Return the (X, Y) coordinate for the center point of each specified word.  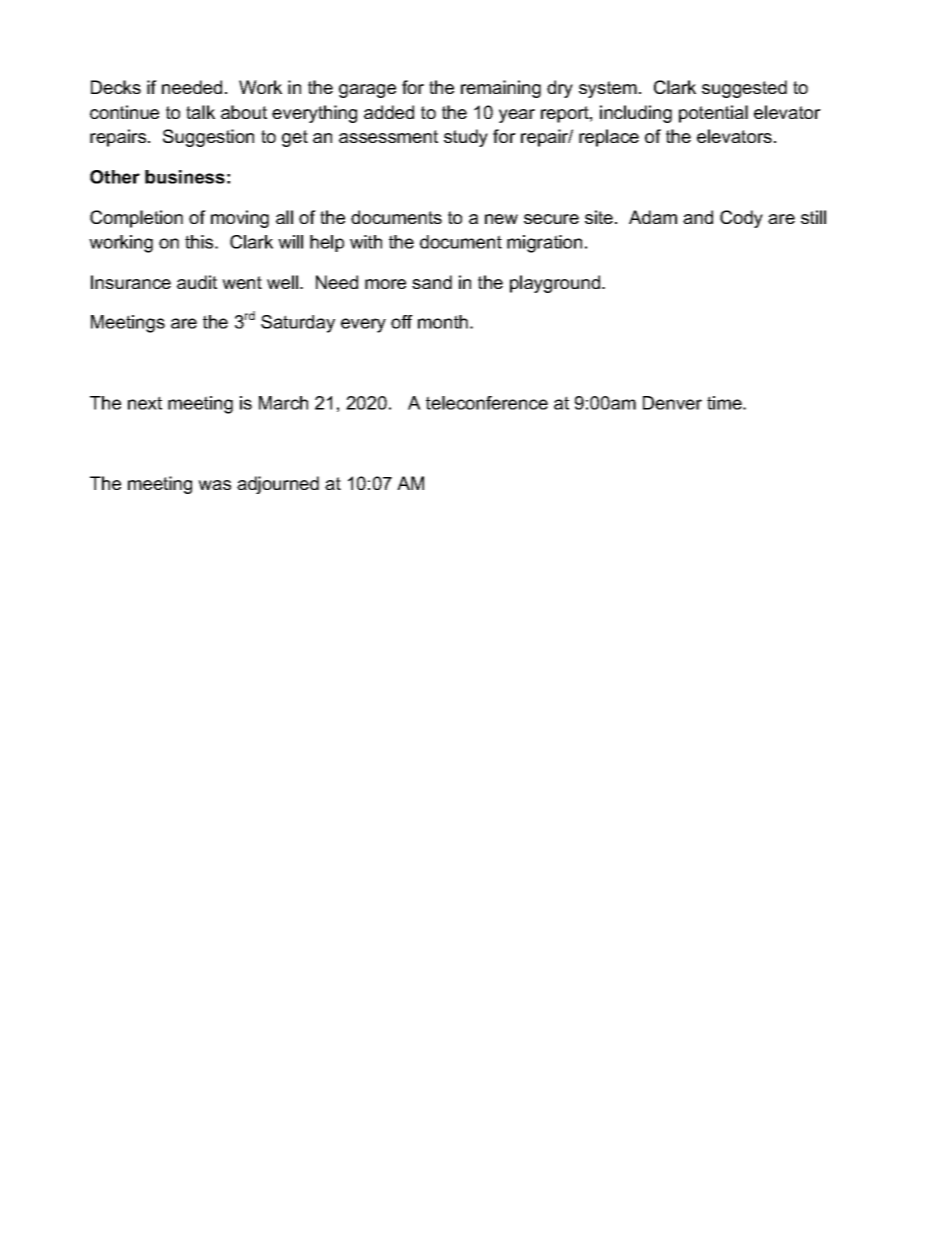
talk (200, 112)
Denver (672, 403)
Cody (741, 219)
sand (432, 282)
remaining (501, 89)
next (145, 403)
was (214, 485)
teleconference (487, 403)
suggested (744, 89)
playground (556, 284)
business (185, 177)
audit (197, 282)
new (501, 219)
